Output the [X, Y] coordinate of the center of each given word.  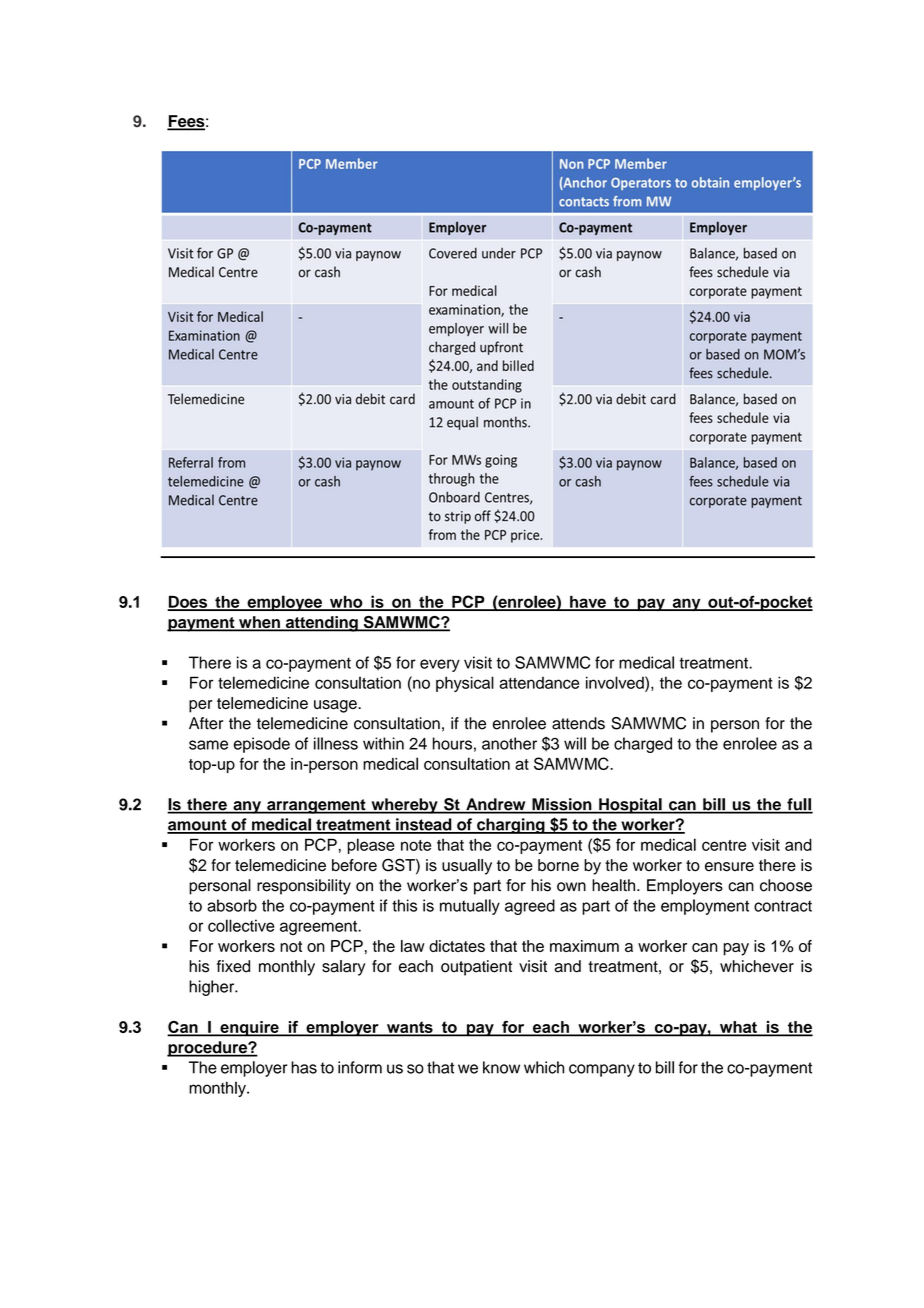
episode [262, 745]
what [738, 1028]
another [509, 743]
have [588, 603]
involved [616, 682]
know [501, 1067]
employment [705, 907]
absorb [232, 905]
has [304, 1067]
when [259, 623]
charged [643, 745]
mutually [470, 907]
